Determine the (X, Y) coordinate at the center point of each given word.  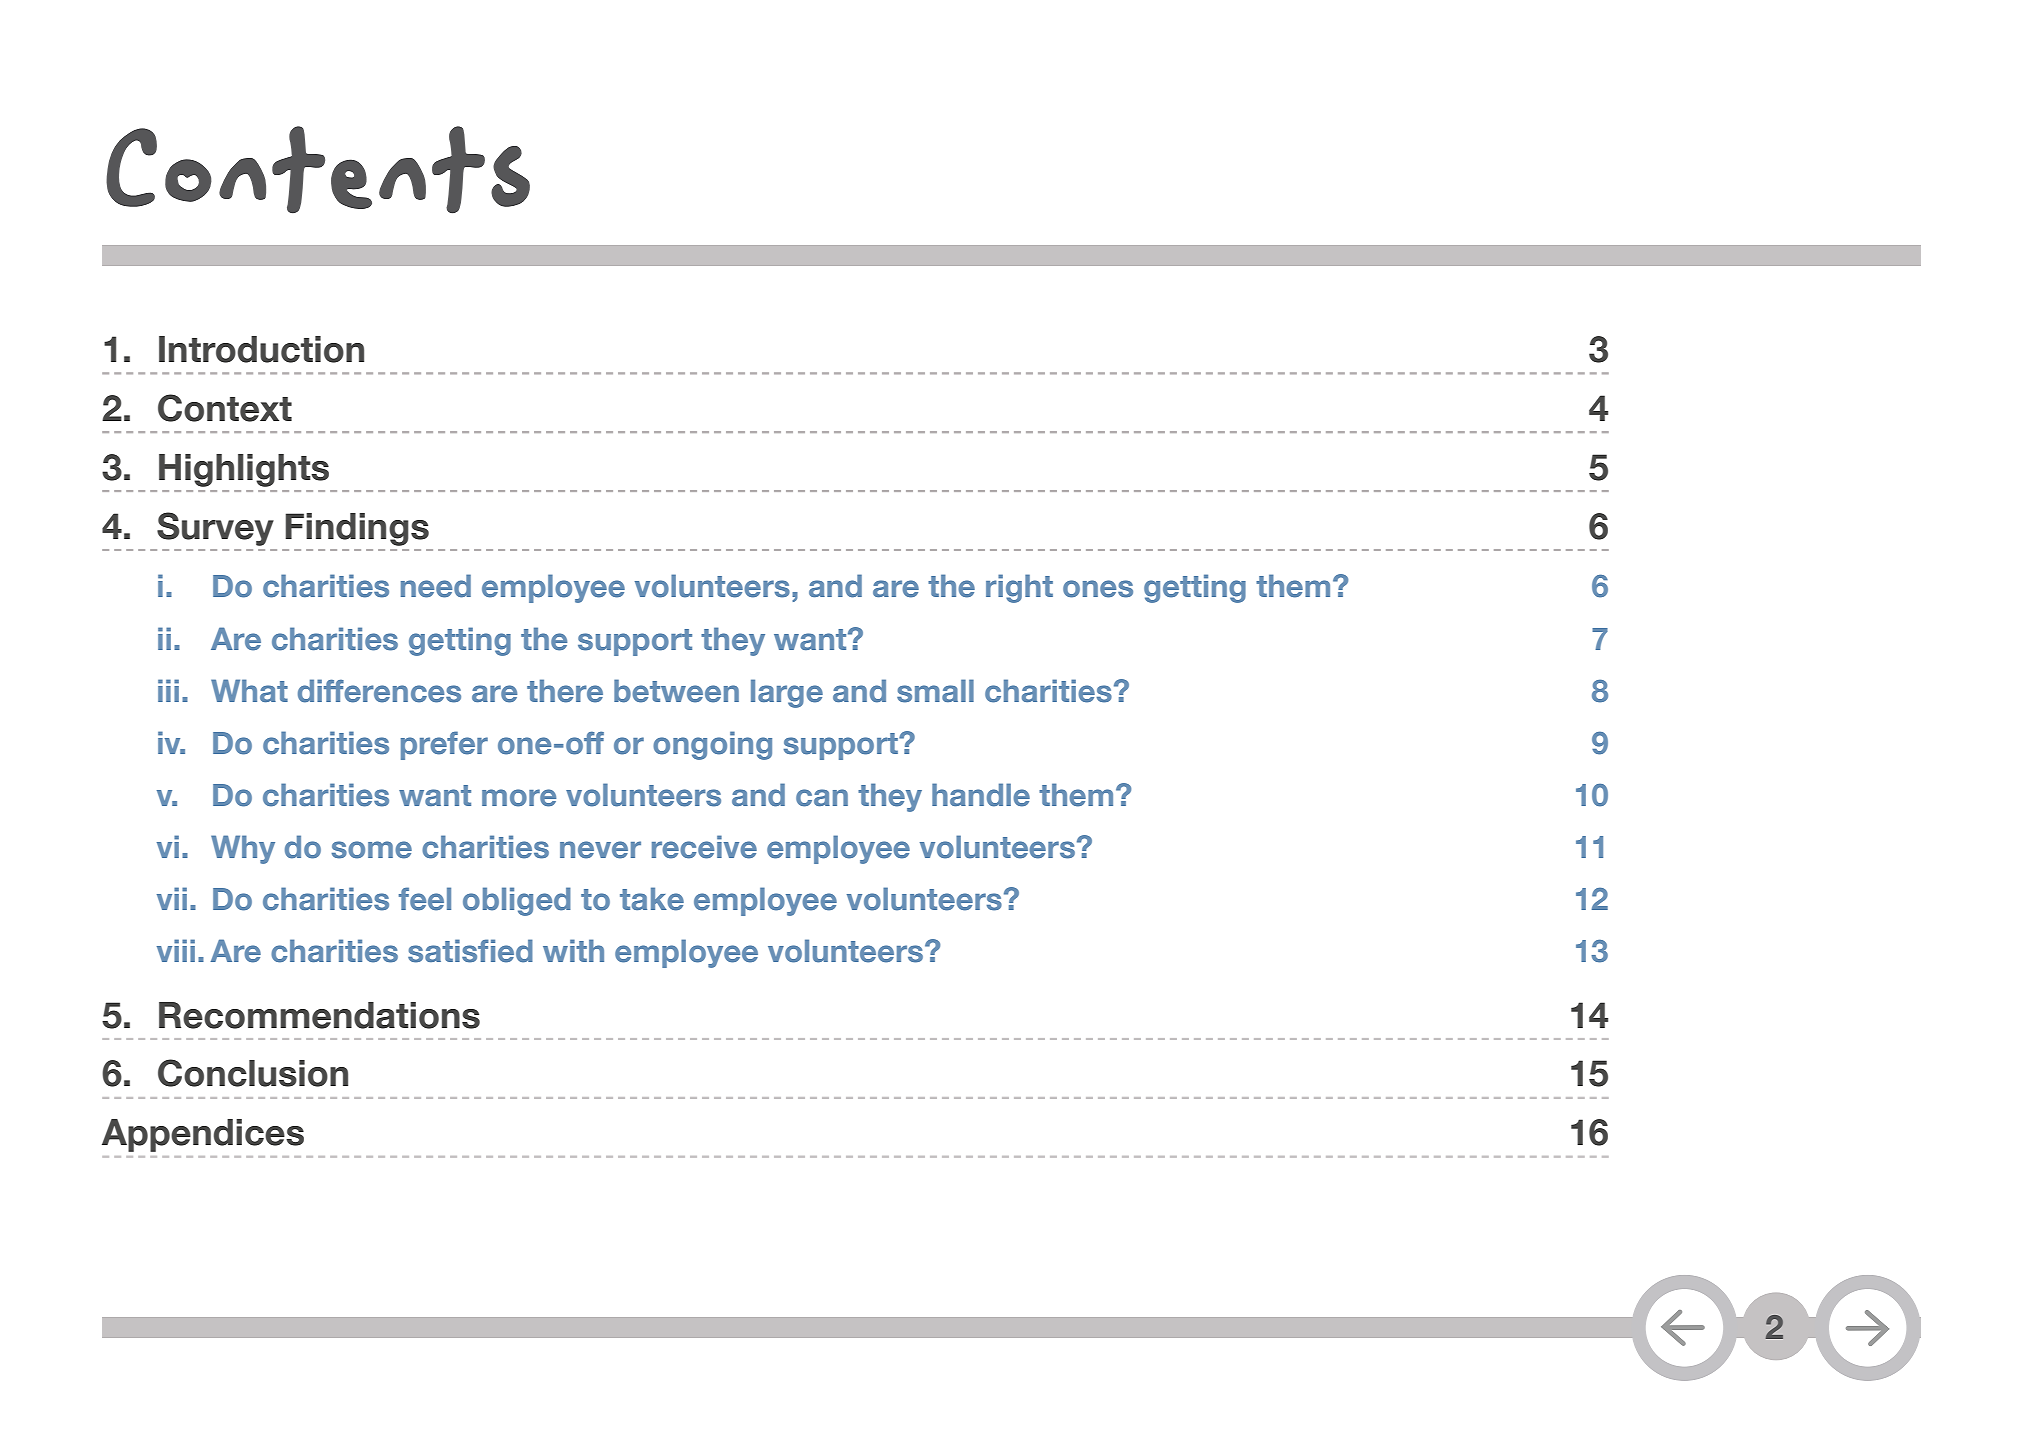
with (573, 950)
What (249, 690)
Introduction (261, 349)
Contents (318, 170)
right (1019, 588)
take (652, 899)
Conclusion (253, 1073)
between (676, 691)
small (935, 691)
